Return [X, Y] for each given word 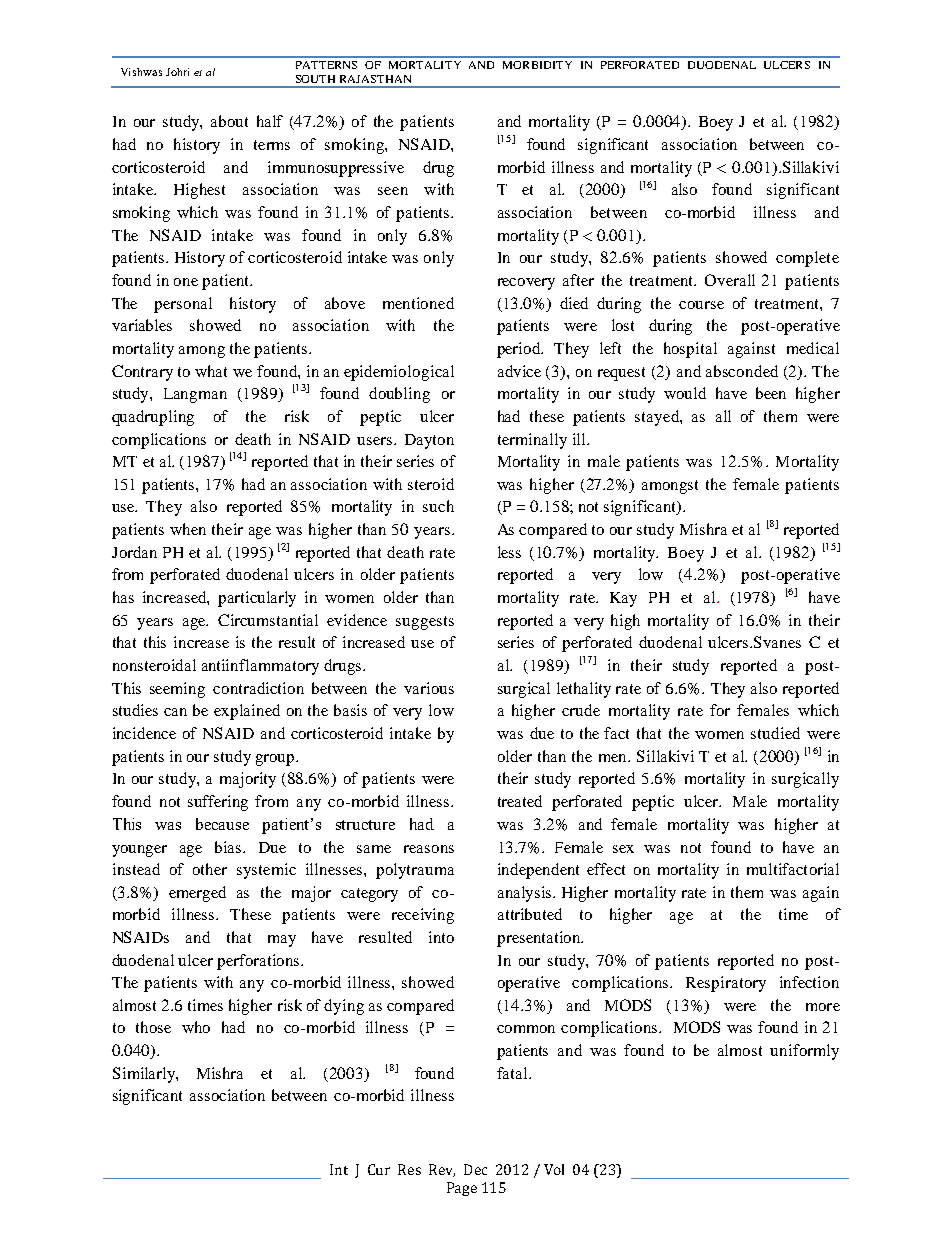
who [196, 1027]
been [771, 393]
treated [520, 801]
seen [393, 191]
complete [807, 259]
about [229, 121]
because [222, 824]
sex [623, 849]
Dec [475, 1169]
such [438, 506]
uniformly [804, 1052]
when [188, 529]
